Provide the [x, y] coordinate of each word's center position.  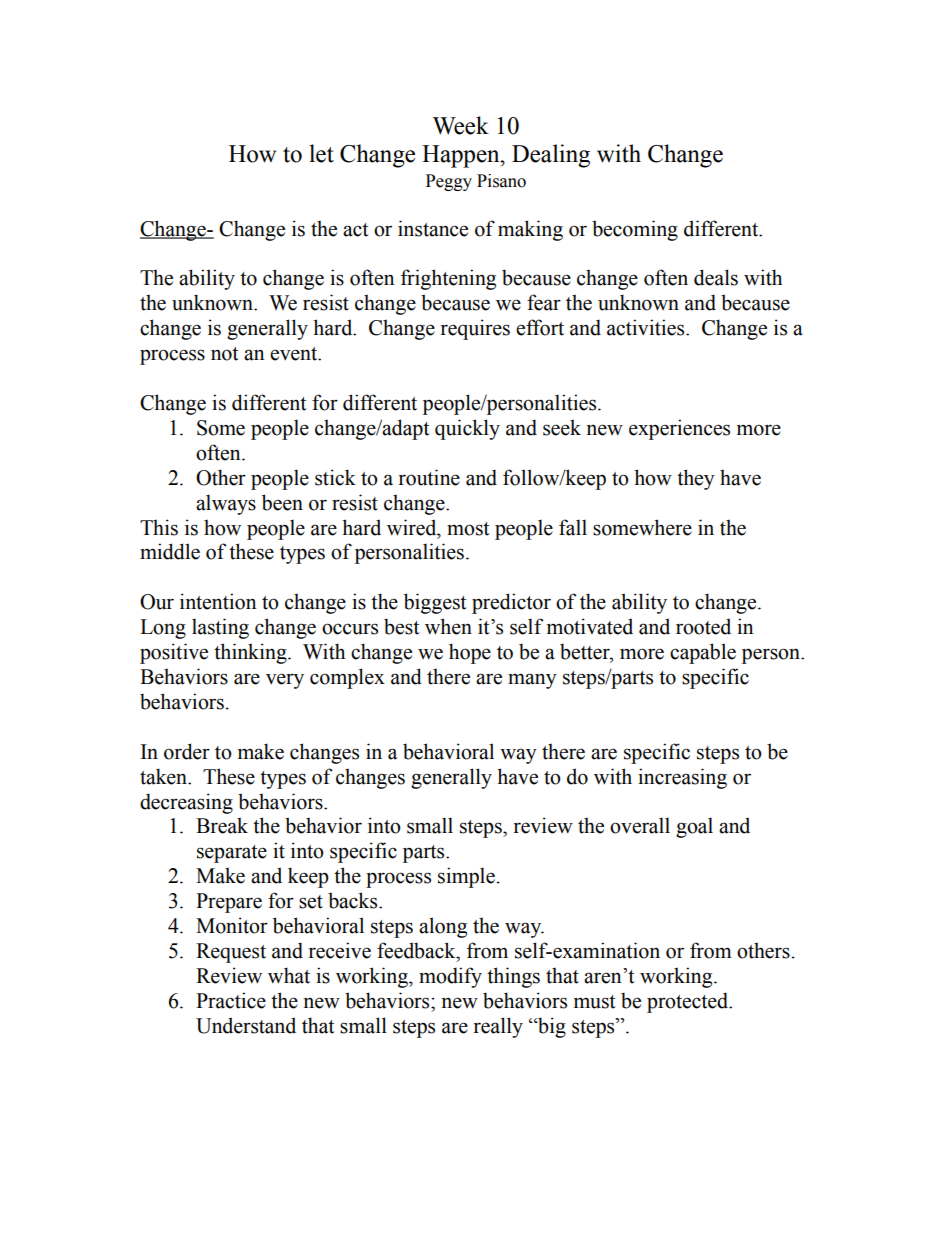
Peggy [449, 182]
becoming [635, 230]
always [226, 504]
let [321, 153]
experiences [679, 429]
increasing [682, 778]
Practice [231, 1000]
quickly [467, 429]
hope [470, 653]
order [187, 751]
